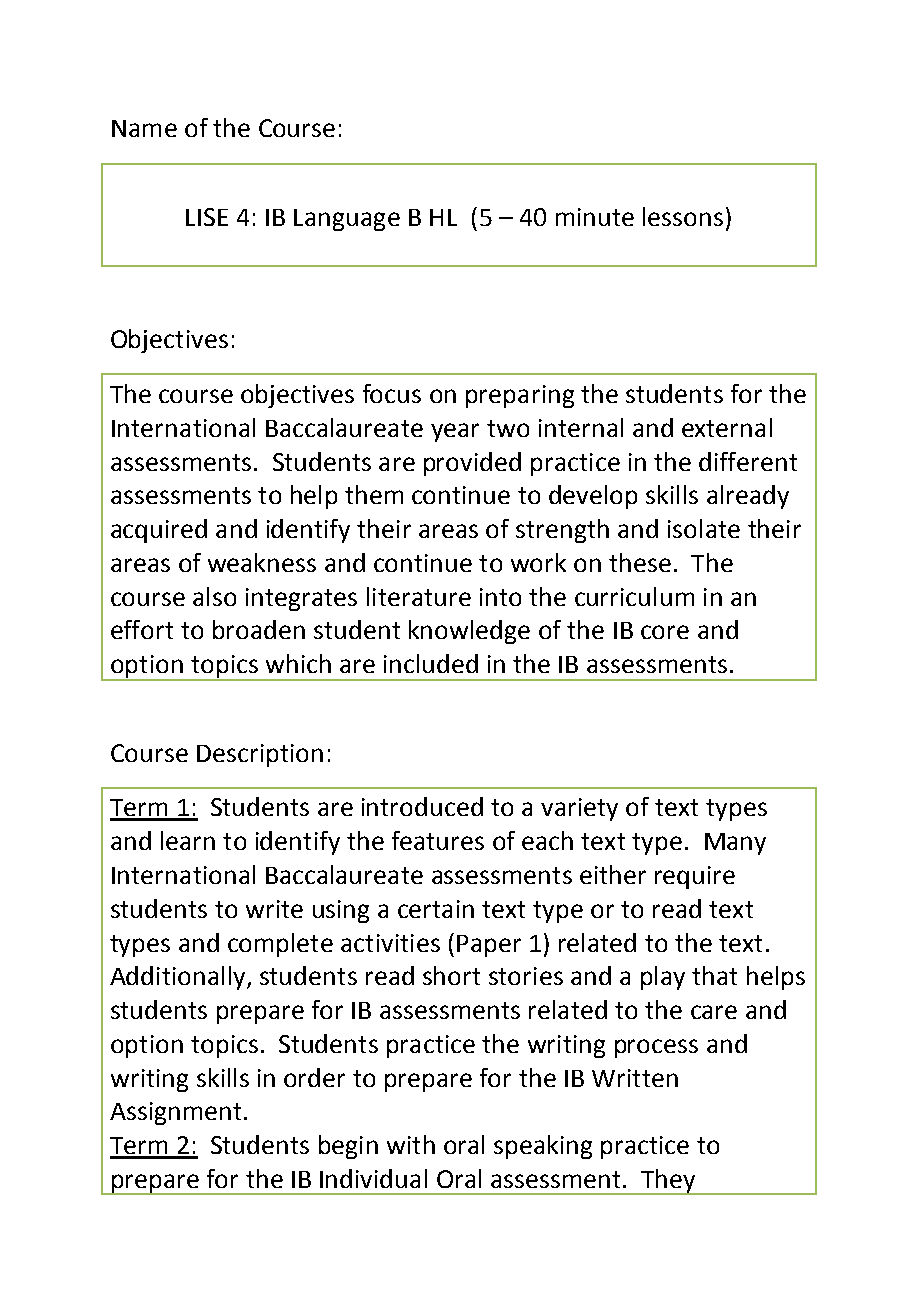 The width and height of the image is (924, 1308). I want to click on They, so click(668, 1182).
